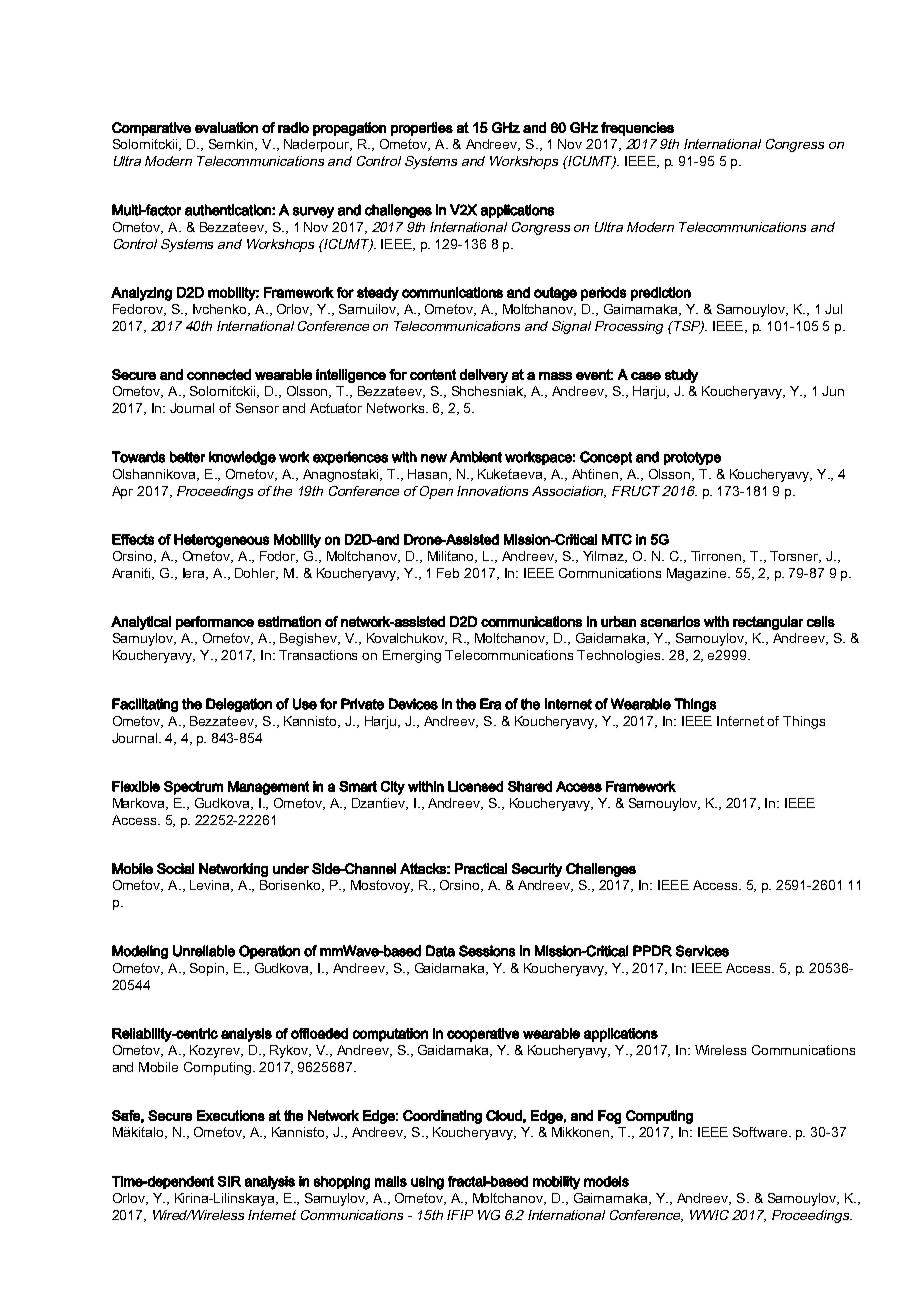  Describe the element at coordinates (215, 623) in the image. I see `performance` at that location.
